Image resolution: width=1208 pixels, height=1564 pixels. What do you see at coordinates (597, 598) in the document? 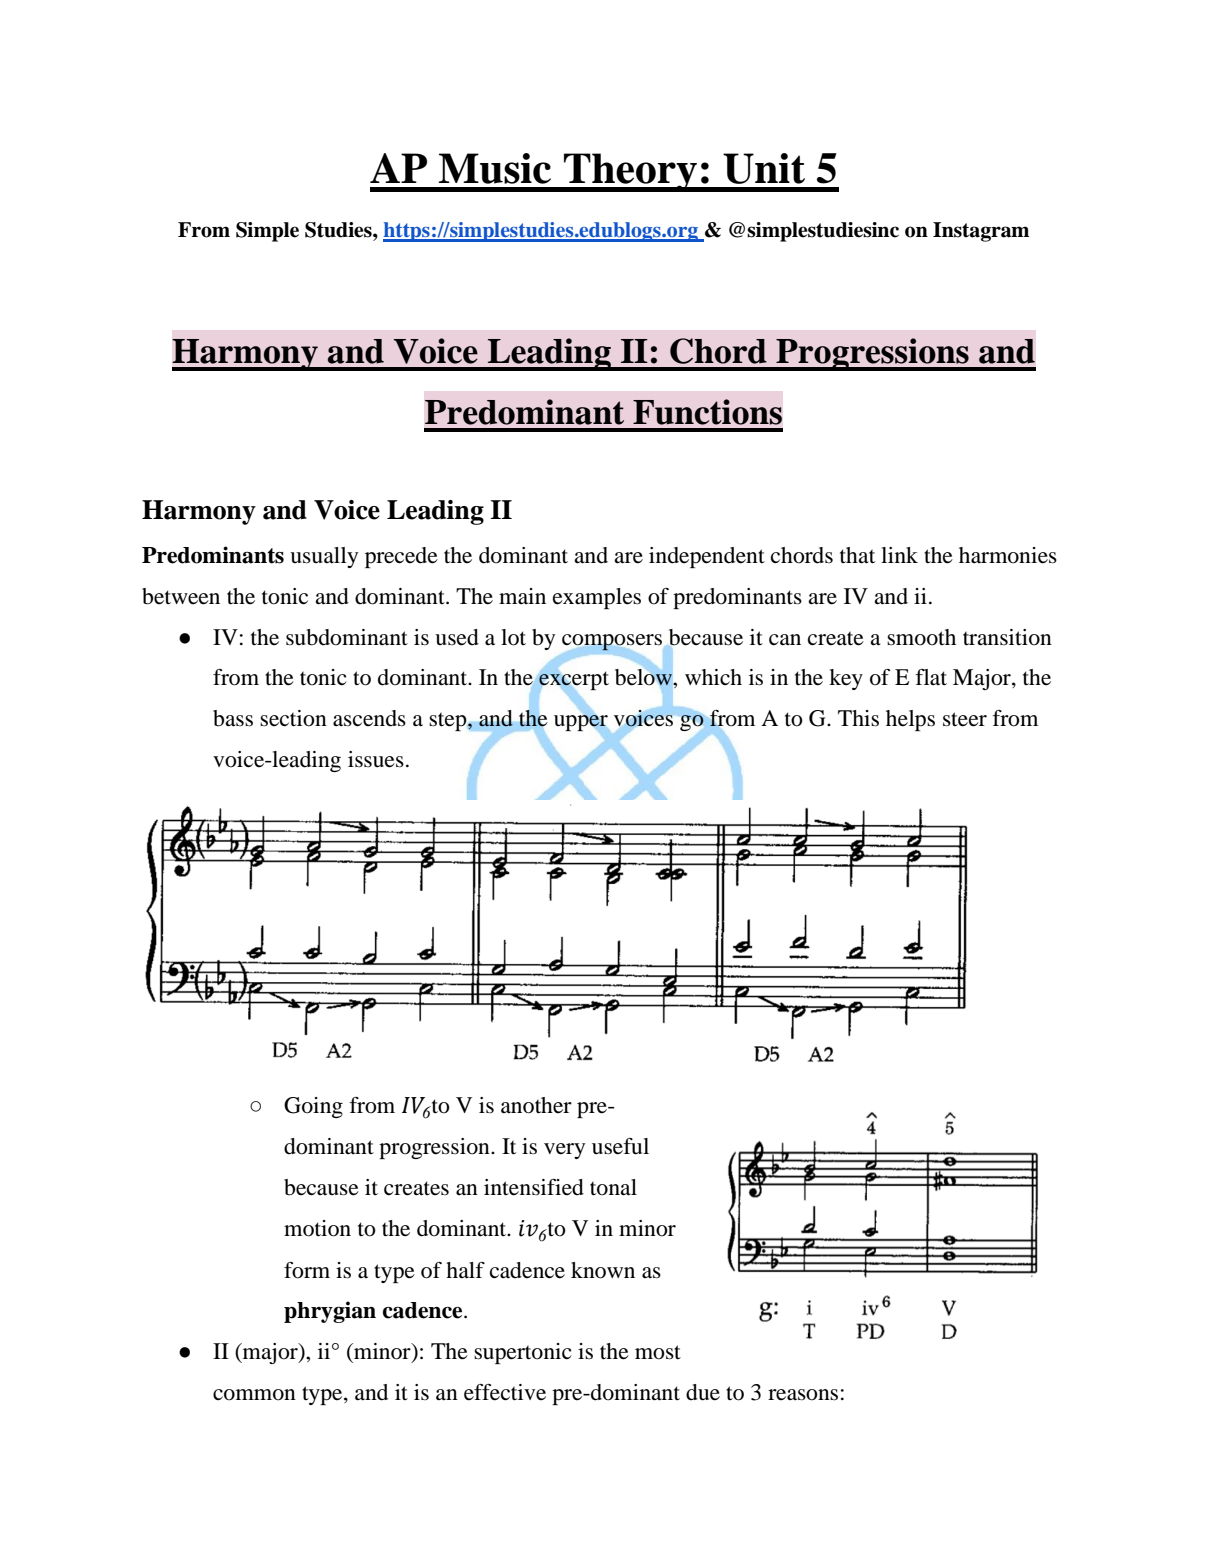
I see `examples` at bounding box center [597, 598].
